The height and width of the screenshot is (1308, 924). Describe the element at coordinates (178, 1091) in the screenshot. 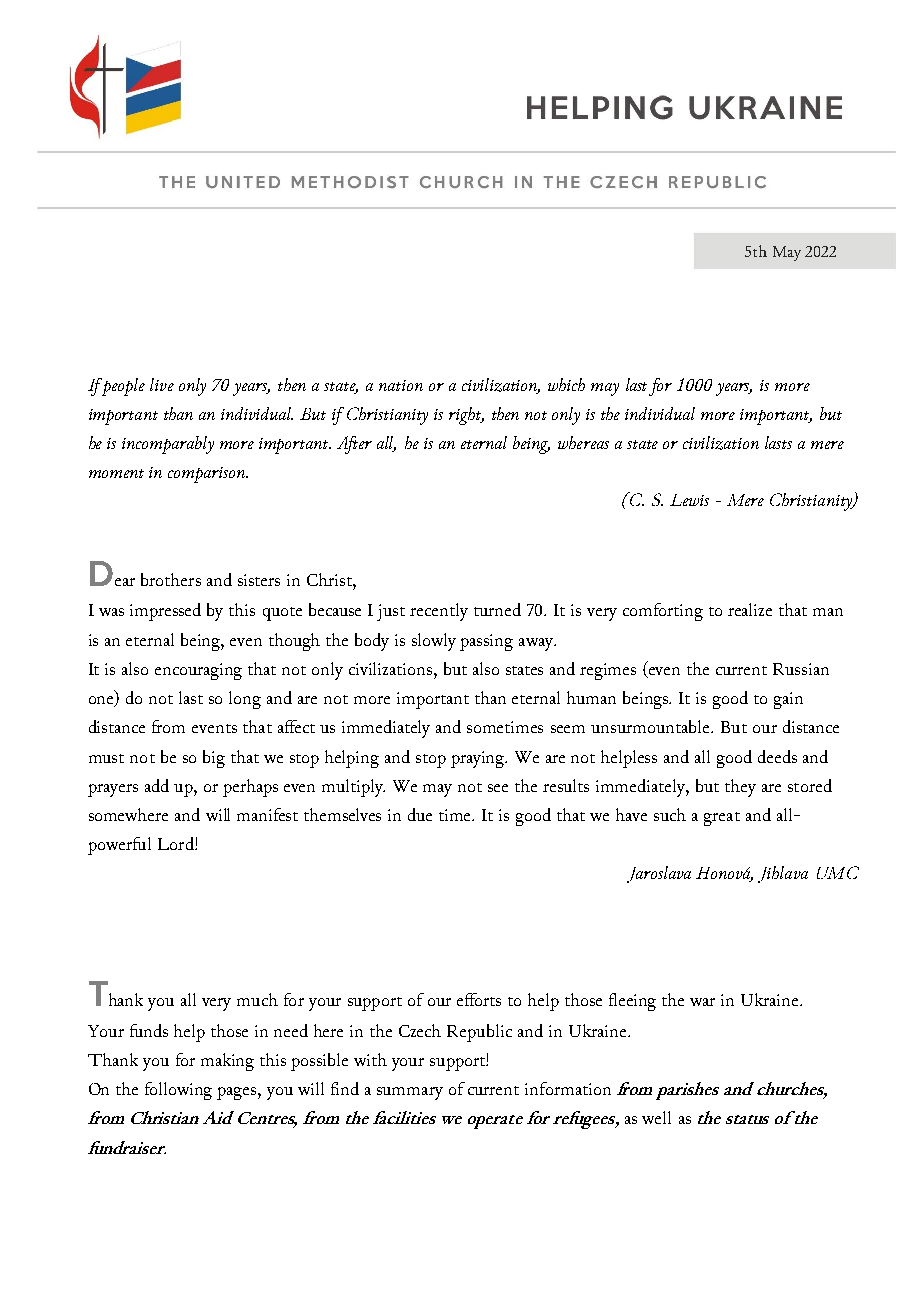

I see `following` at that location.
